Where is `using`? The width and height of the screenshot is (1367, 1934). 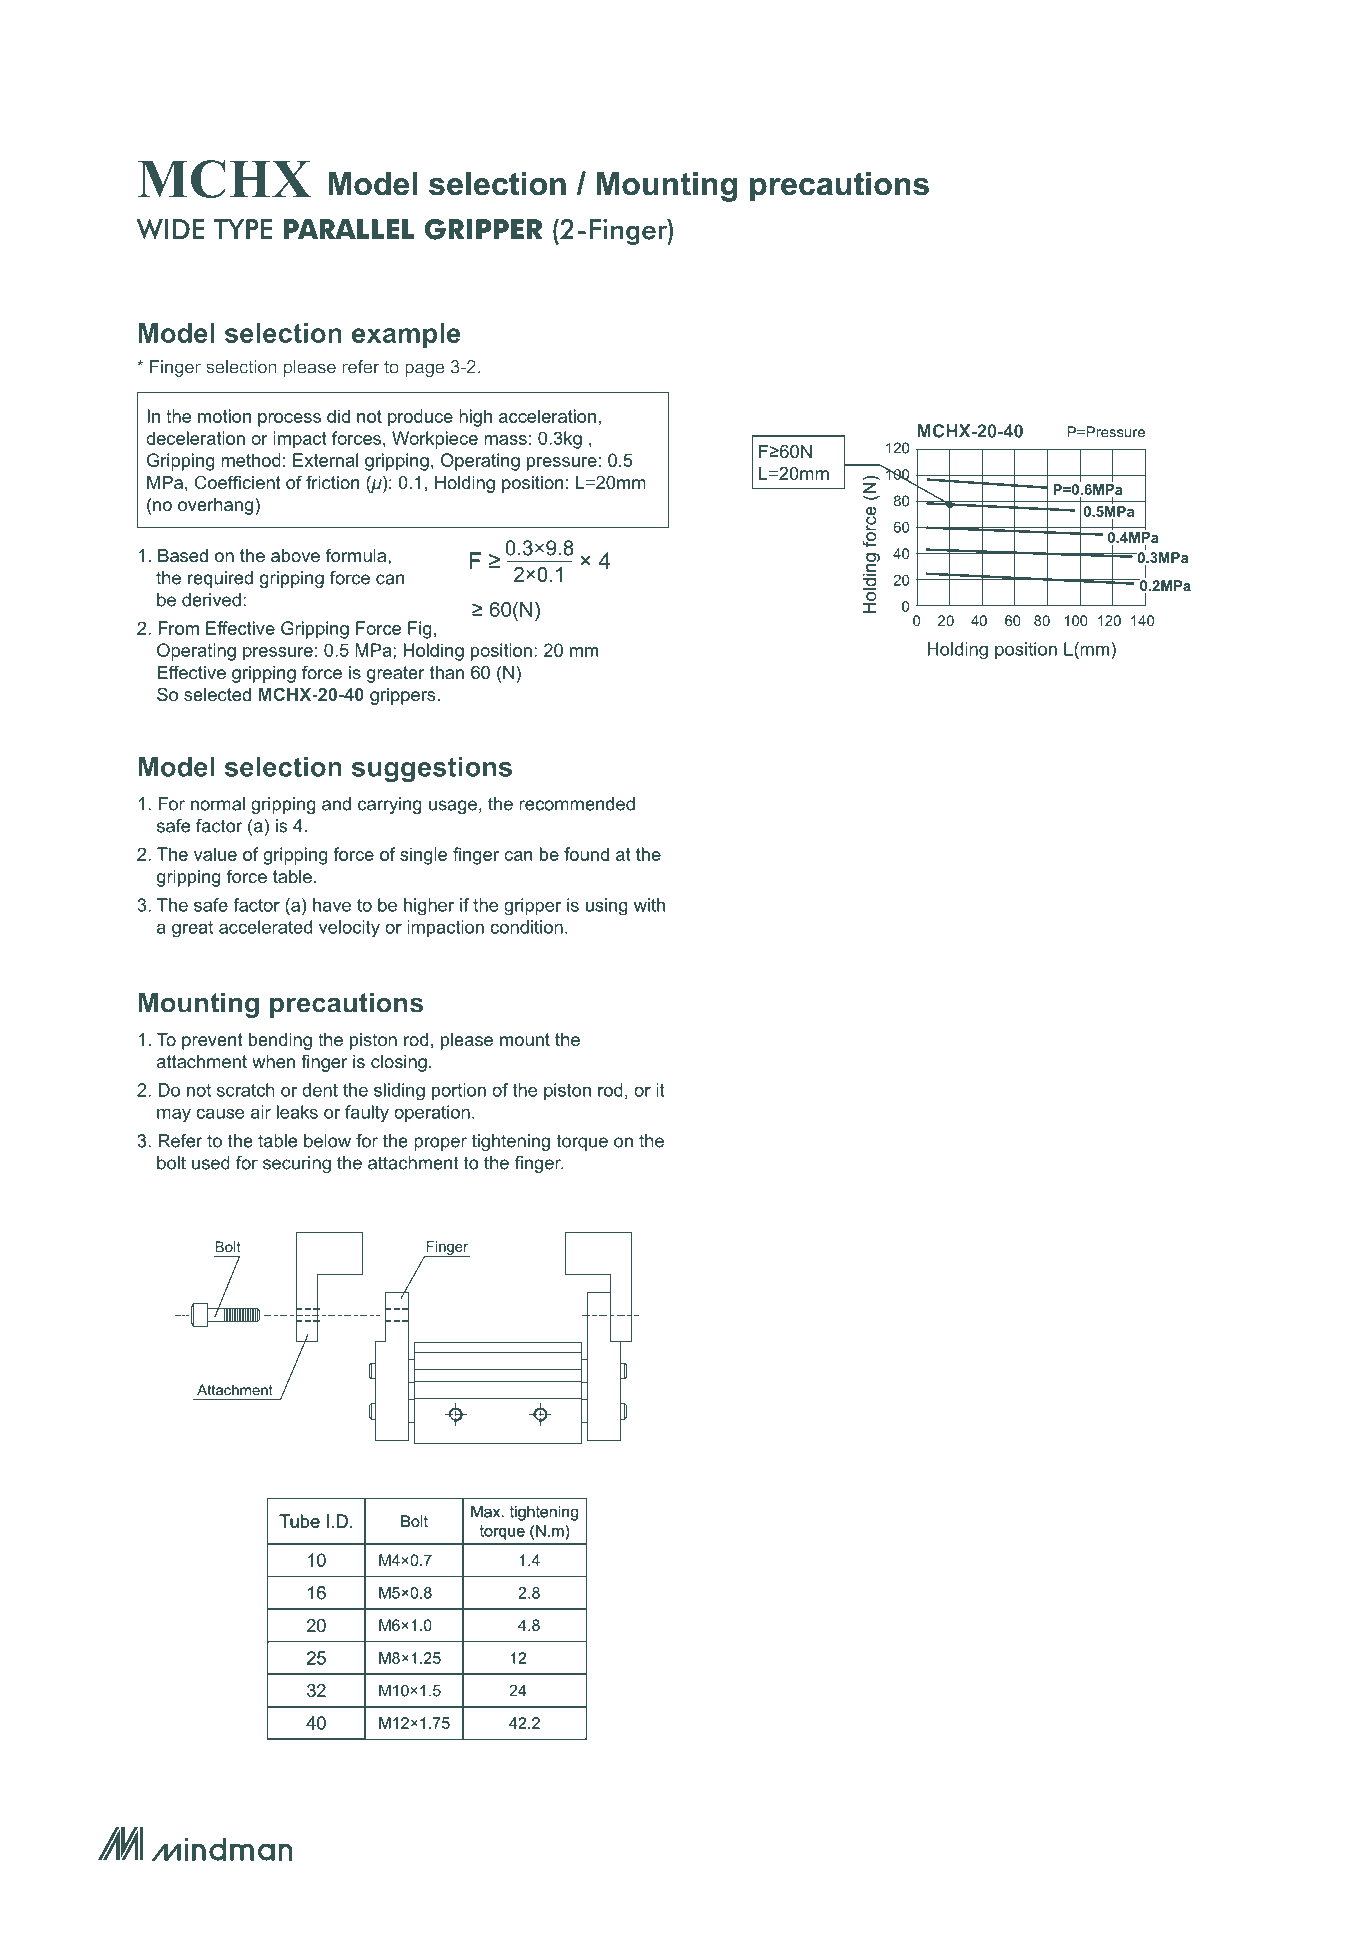 using is located at coordinates (607, 906).
